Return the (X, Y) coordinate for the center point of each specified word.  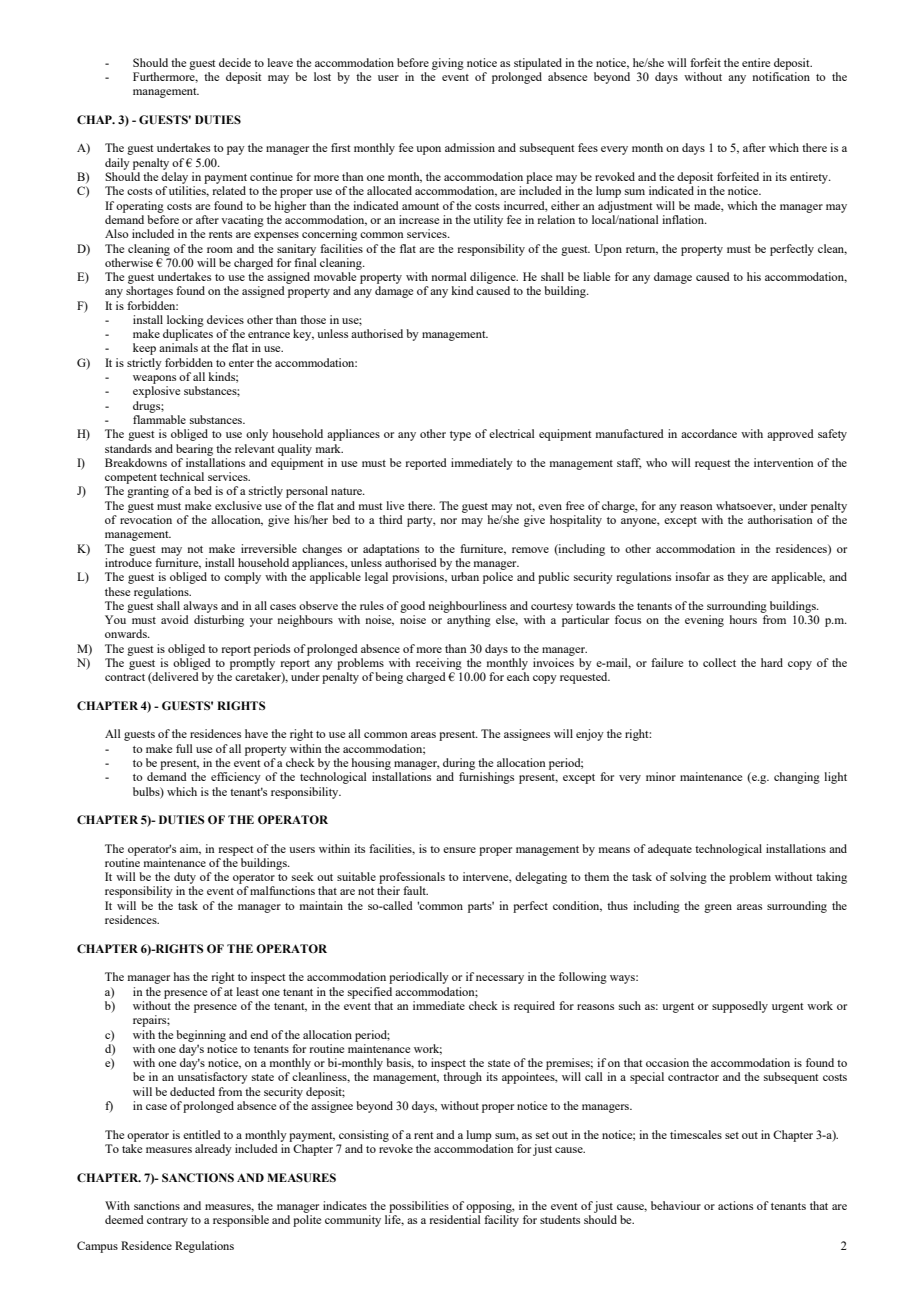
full (184, 748)
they (738, 578)
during (459, 764)
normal (449, 276)
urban (465, 576)
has (181, 976)
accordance (709, 433)
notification (781, 76)
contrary (167, 1222)
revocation (146, 519)
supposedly (740, 1007)
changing (797, 778)
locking (185, 321)
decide (235, 62)
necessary (500, 979)
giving (448, 64)
